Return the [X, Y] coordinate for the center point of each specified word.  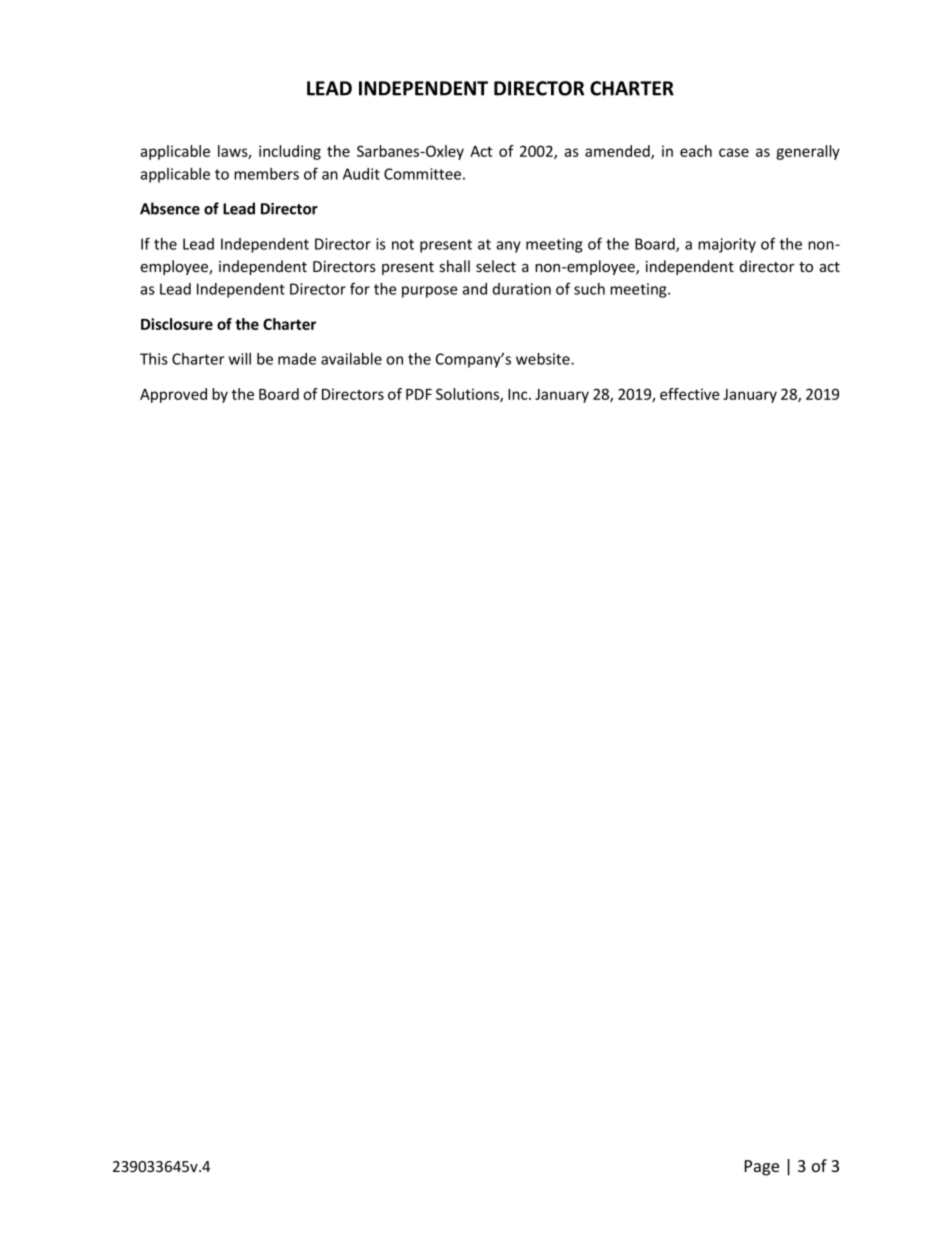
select [496, 266]
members [266, 174]
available [351, 359]
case [734, 152]
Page [762, 1168]
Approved [173, 395]
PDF [419, 394]
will [240, 359]
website [544, 359]
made [297, 359]
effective [689, 394]
